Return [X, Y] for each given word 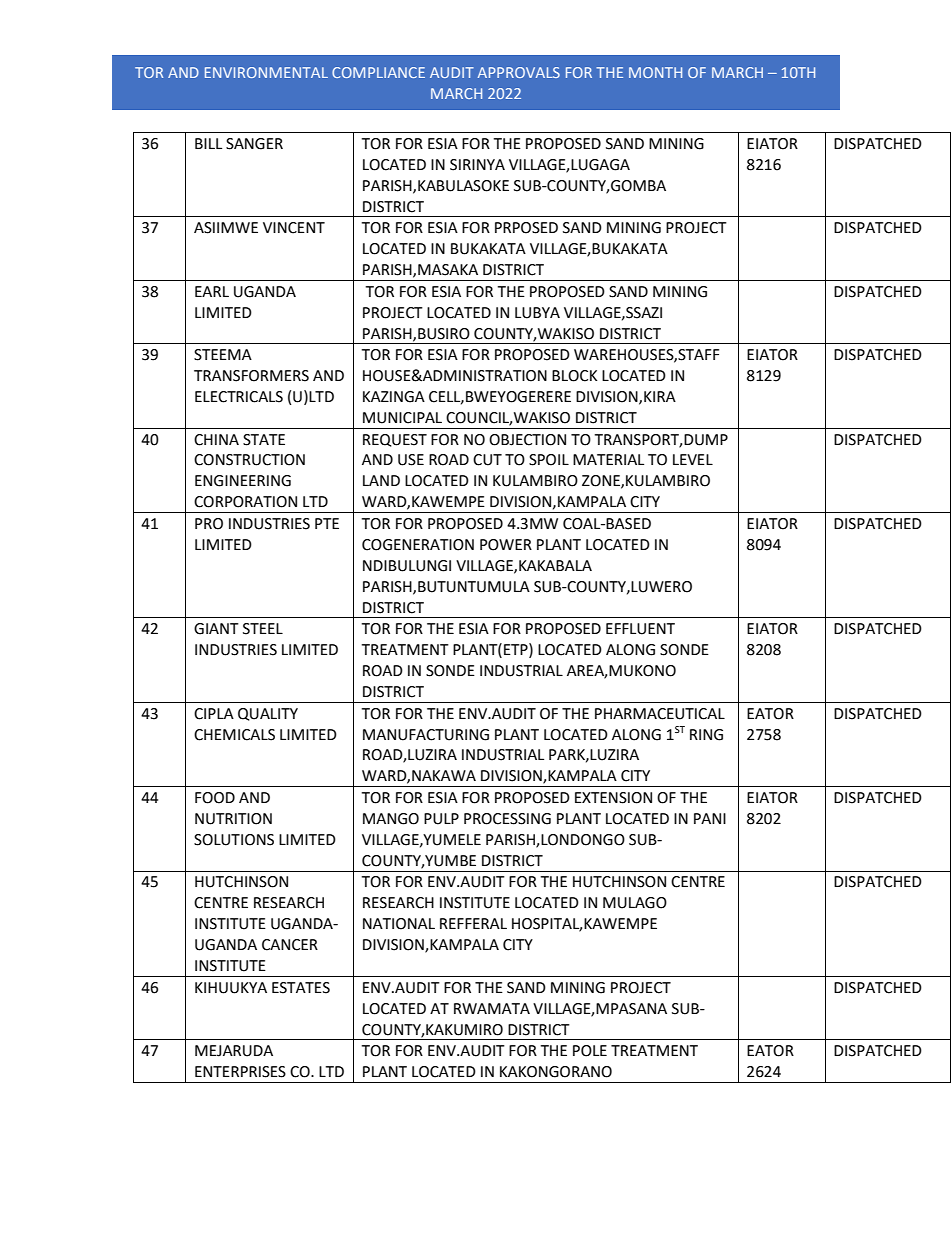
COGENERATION [418, 545]
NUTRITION [233, 819]
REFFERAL [473, 923]
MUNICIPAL [402, 418]
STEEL [263, 629]
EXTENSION [613, 798]
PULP [441, 819]
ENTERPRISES [240, 1072]
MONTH [655, 72]
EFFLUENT [640, 629]
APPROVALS [519, 72]
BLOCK [574, 376]
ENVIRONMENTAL [266, 72]
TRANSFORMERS [251, 376]
